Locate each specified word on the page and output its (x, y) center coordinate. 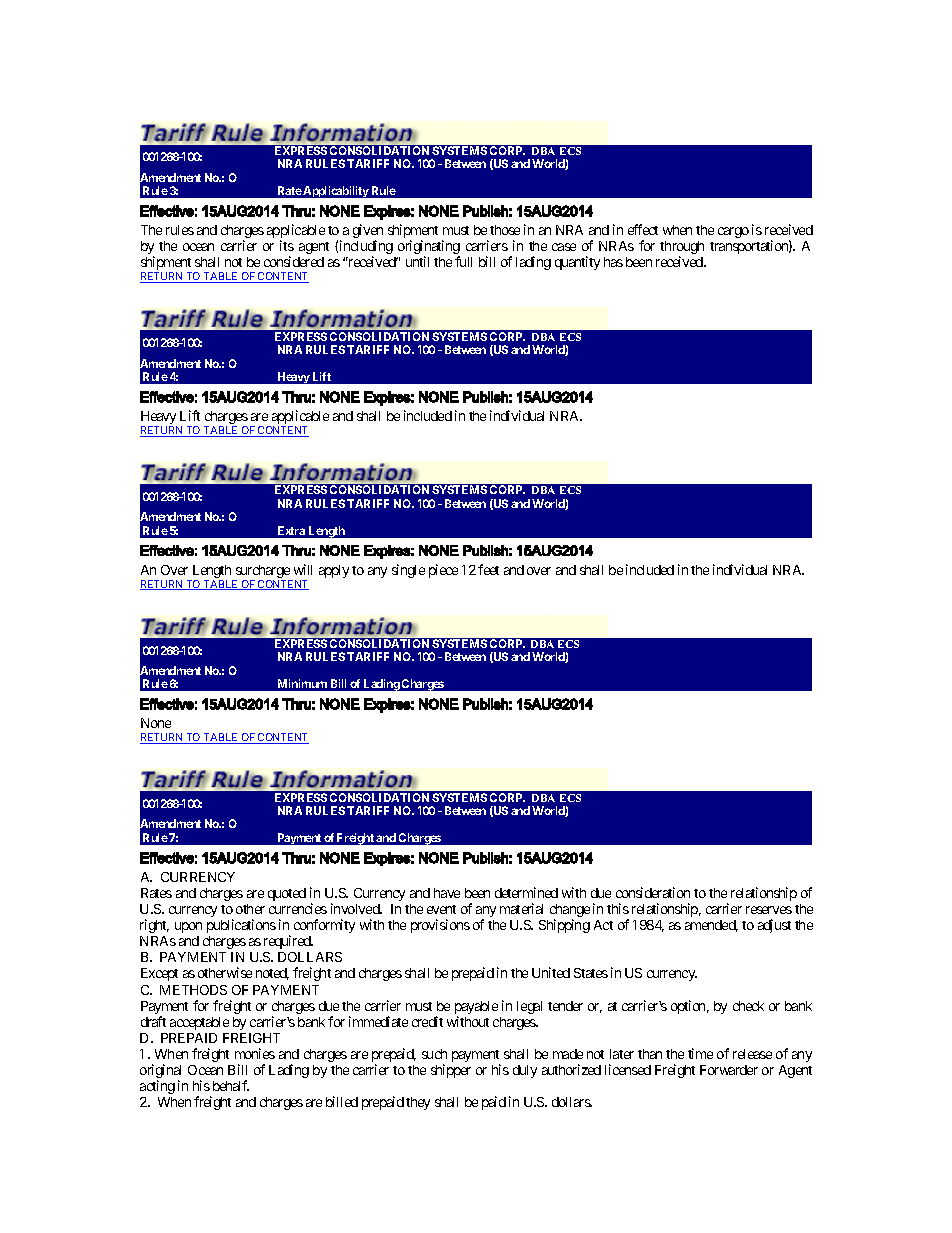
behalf (231, 1085)
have (447, 893)
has (613, 262)
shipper (451, 1071)
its (287, 245)
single (408, 571)
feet (488, 569)
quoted (287, 894)
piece (443, 571)
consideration (653, 892)
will (303, 569)
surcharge (262, 573)
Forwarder (729, 1070)
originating (429, 248)
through (682, 249)
